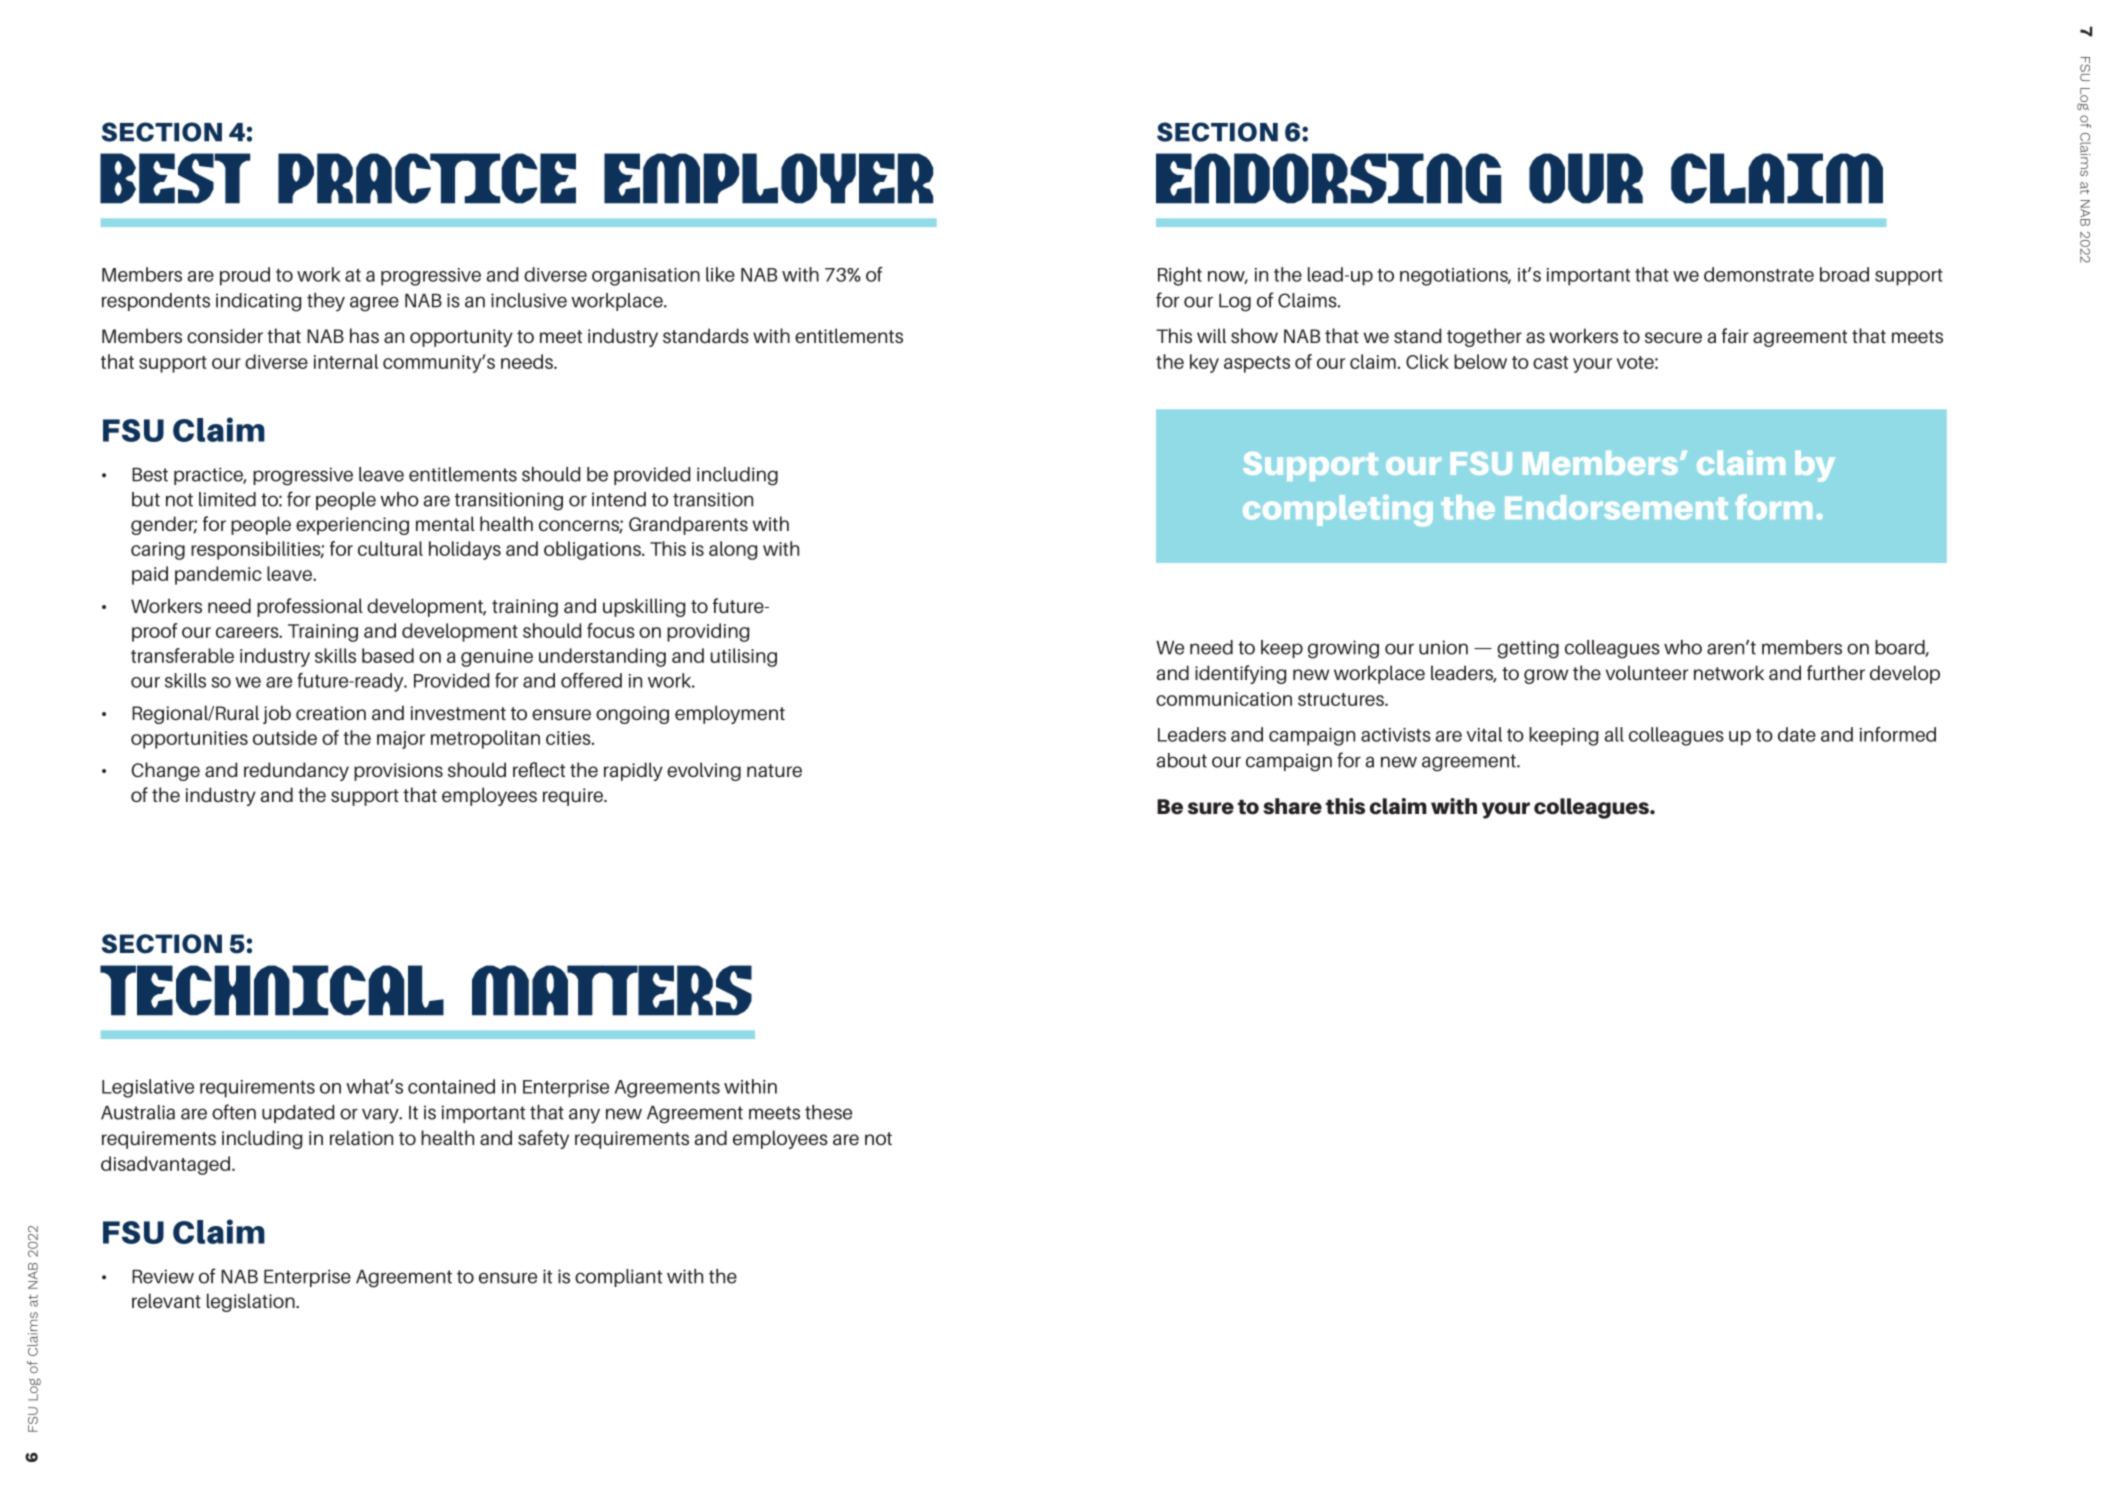 The width and height of the page is (2111, 1493). Describe the element at coordinates (401, 740) in the page. I see `major` at that location.
